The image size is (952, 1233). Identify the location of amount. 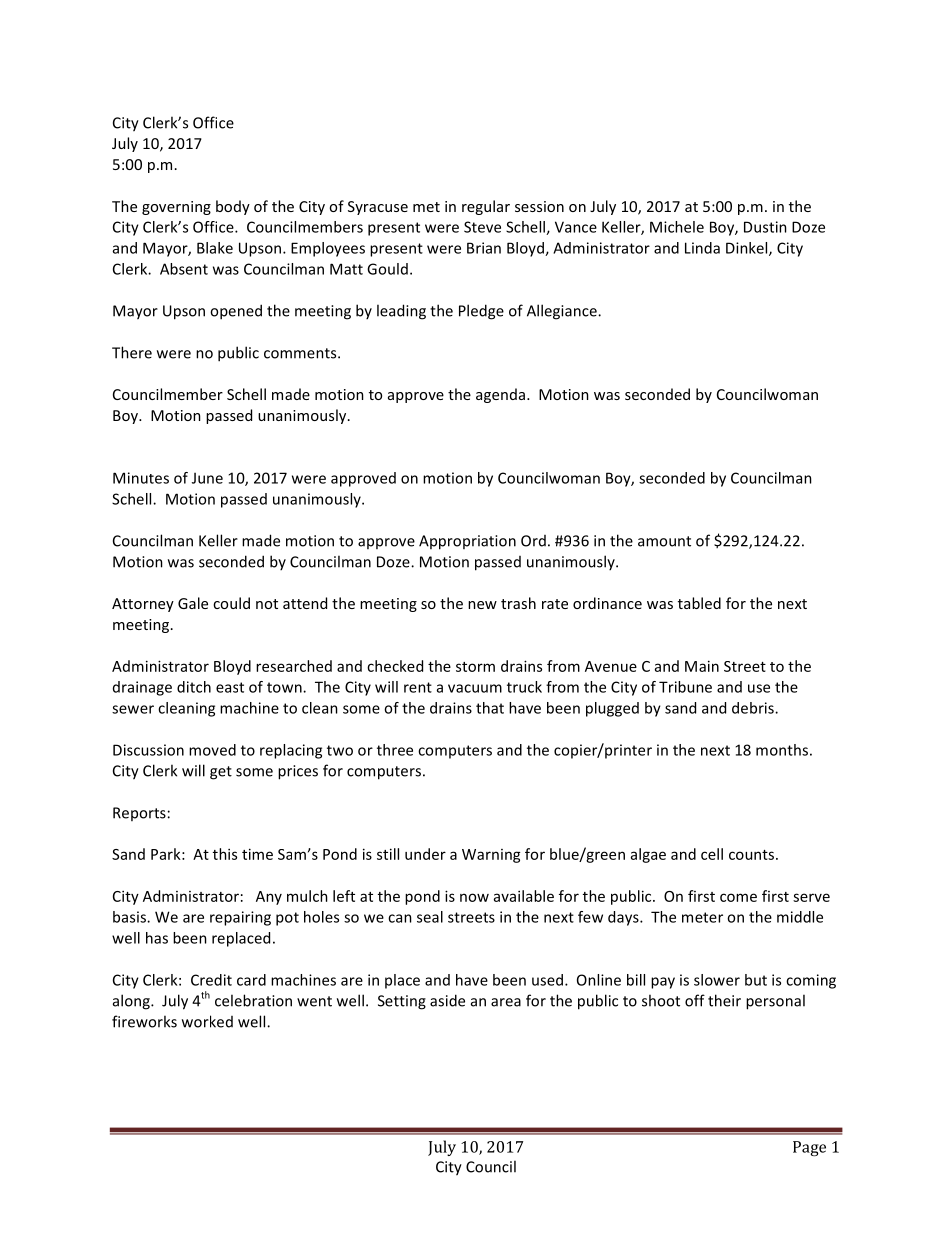
(664, 541).
